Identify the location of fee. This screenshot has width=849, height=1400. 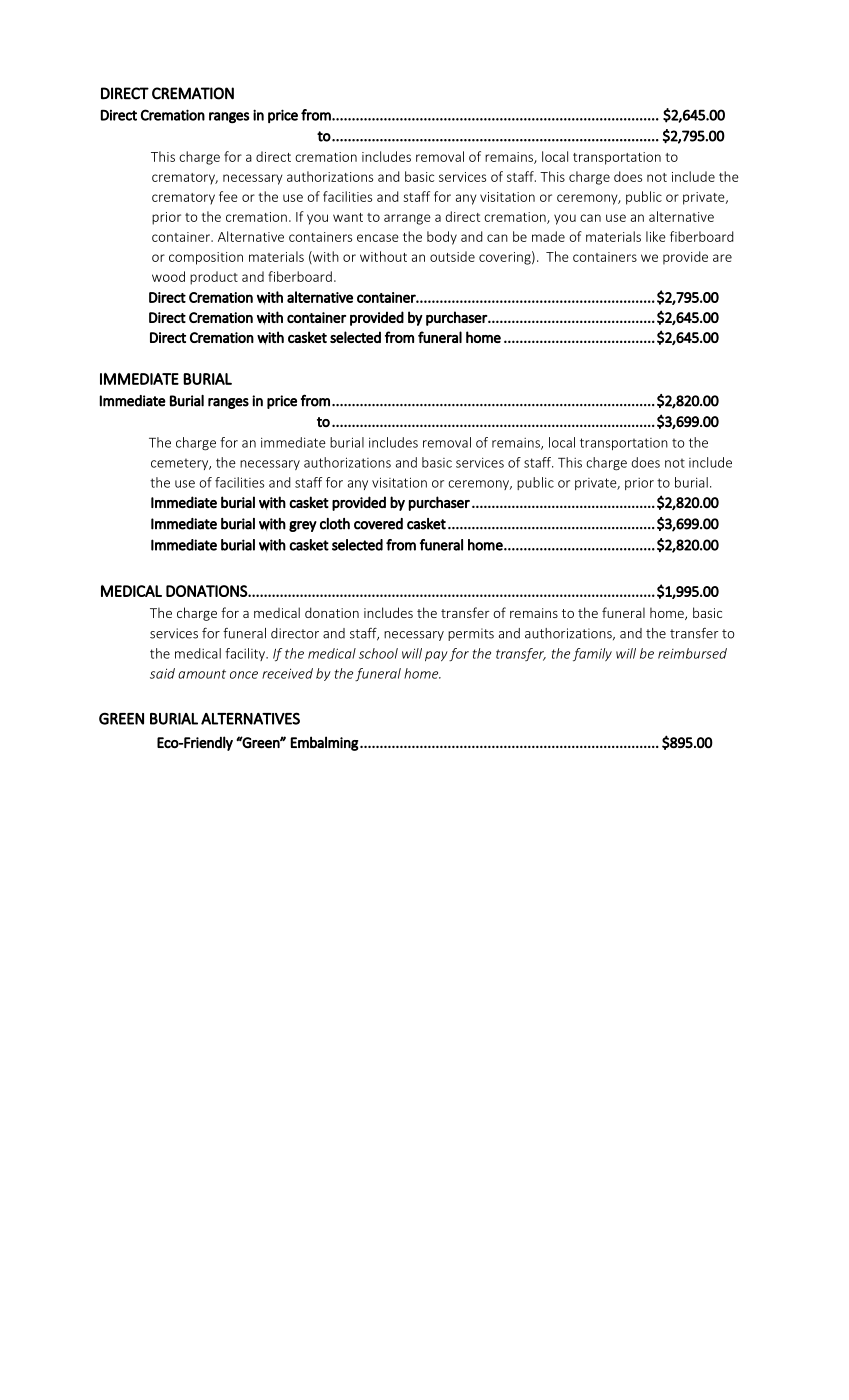
(228, 196).
